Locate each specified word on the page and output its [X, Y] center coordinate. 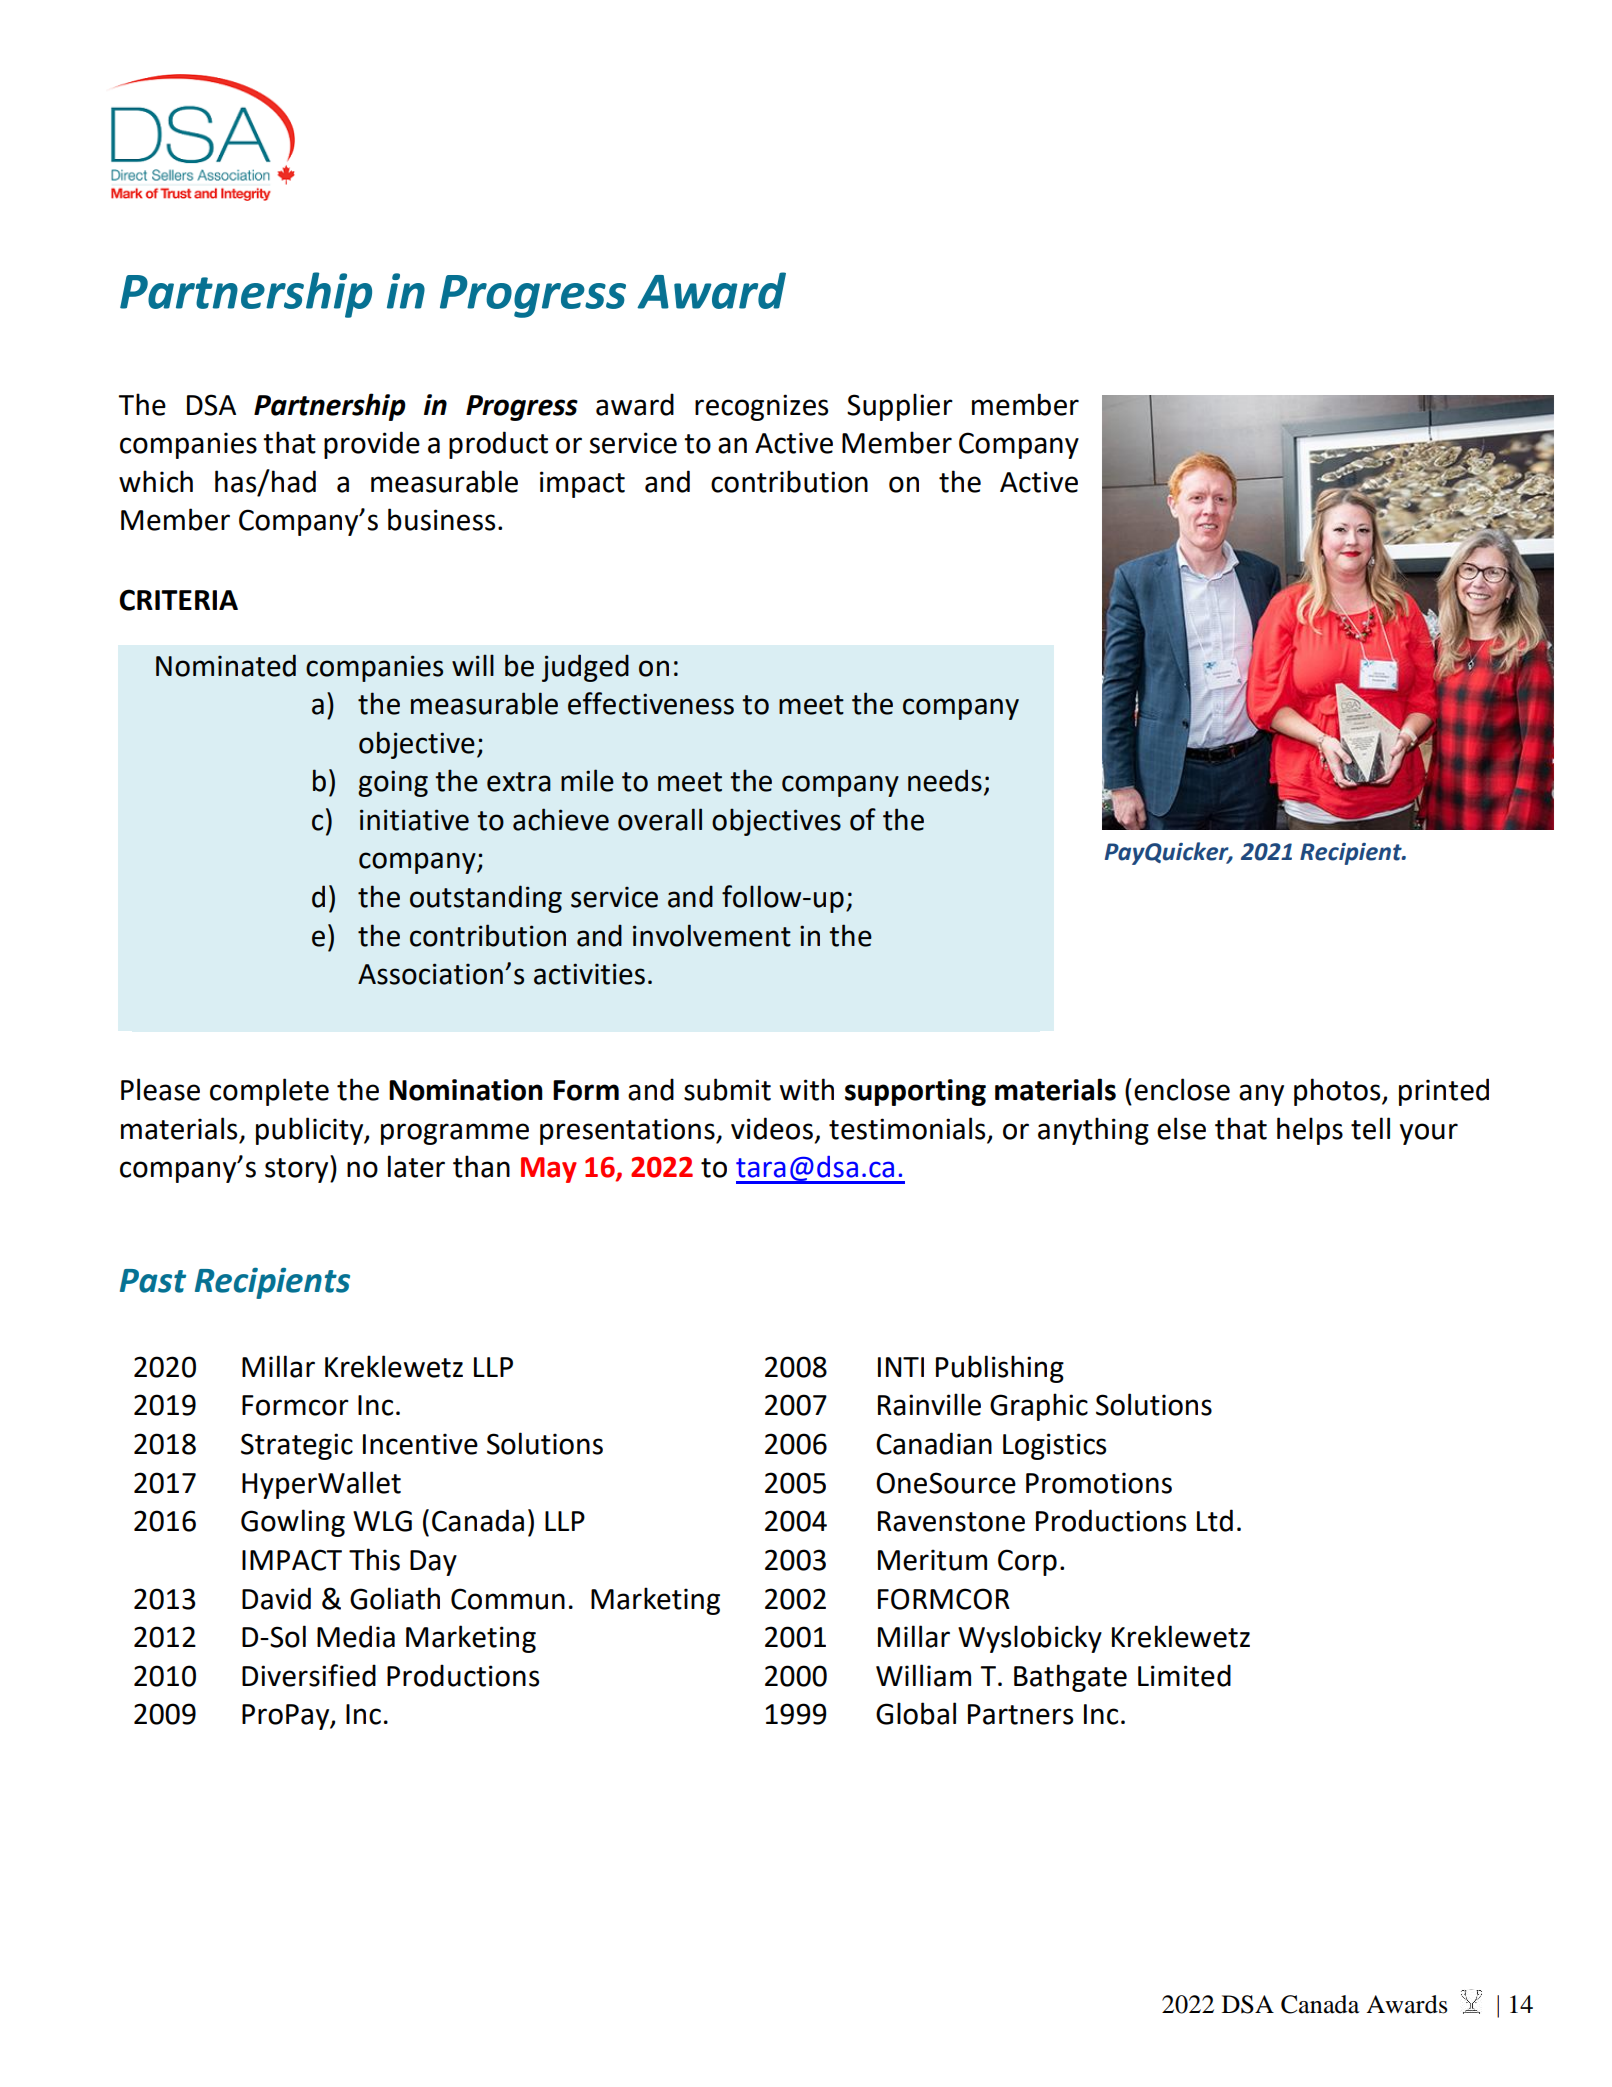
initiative [414, 820]
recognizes [761, 407]
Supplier [900, 407]
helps [1310, 1131]
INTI [901, 1367]
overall [660, 819]
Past [153, 1281]
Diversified [309, 1675]
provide [372, 445]
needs [945, 780]
